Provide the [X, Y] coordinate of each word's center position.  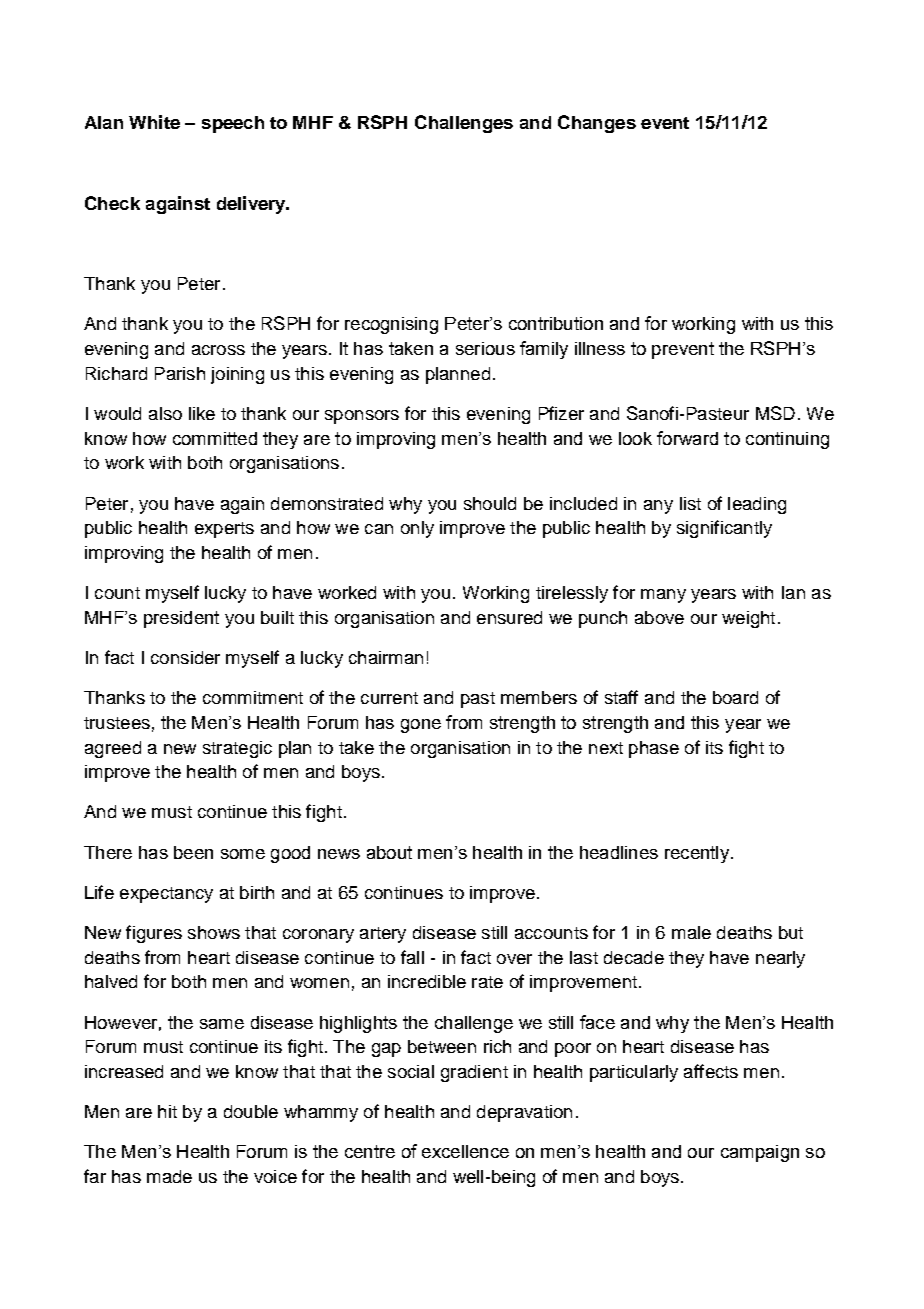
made [169, 1176]
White [154, 122]
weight [748, 619]
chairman [386, 657]
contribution [556, 323]
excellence [465, 1151]
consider [185, 657]
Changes [597, 124]
